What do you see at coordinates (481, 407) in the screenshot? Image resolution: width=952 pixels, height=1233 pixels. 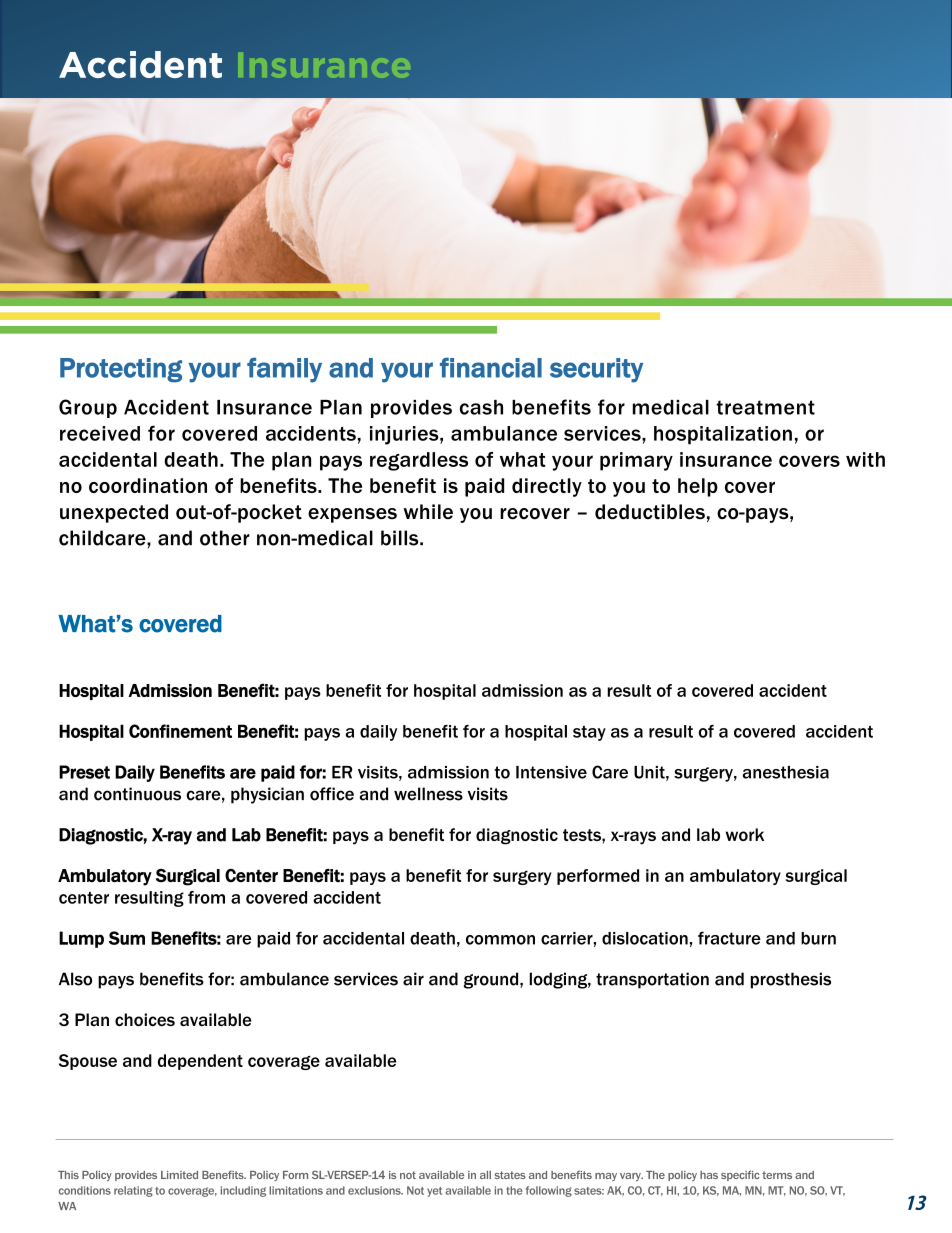 I see `cash` at bounding box center [481, 407].
